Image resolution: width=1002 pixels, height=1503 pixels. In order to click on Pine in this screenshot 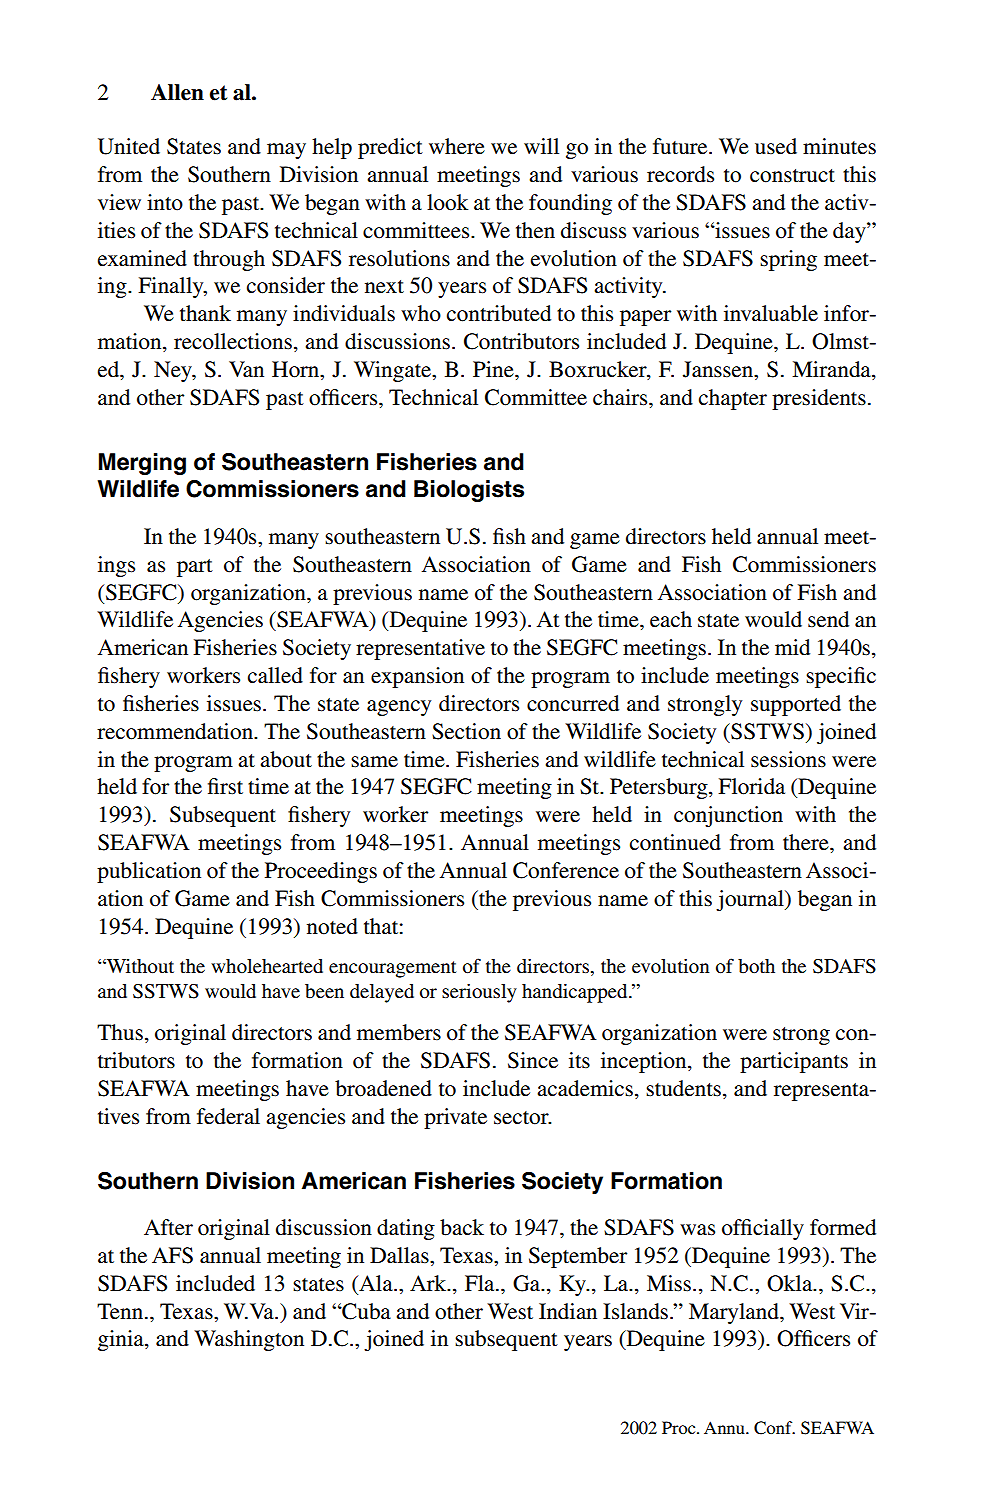, I will do `click(494, 369)`.
